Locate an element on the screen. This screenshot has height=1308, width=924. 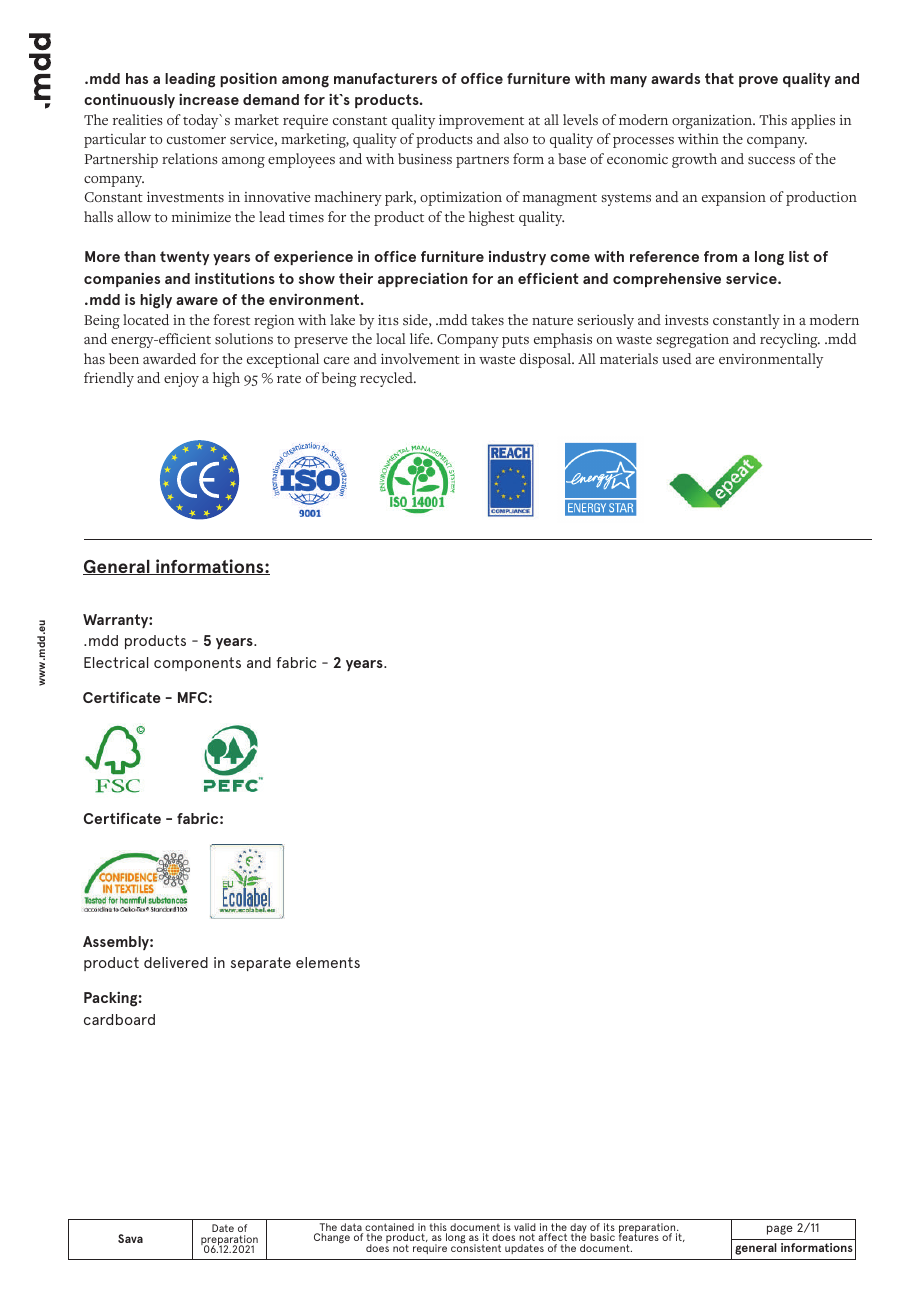
used is located at coordinates (677, 358).
